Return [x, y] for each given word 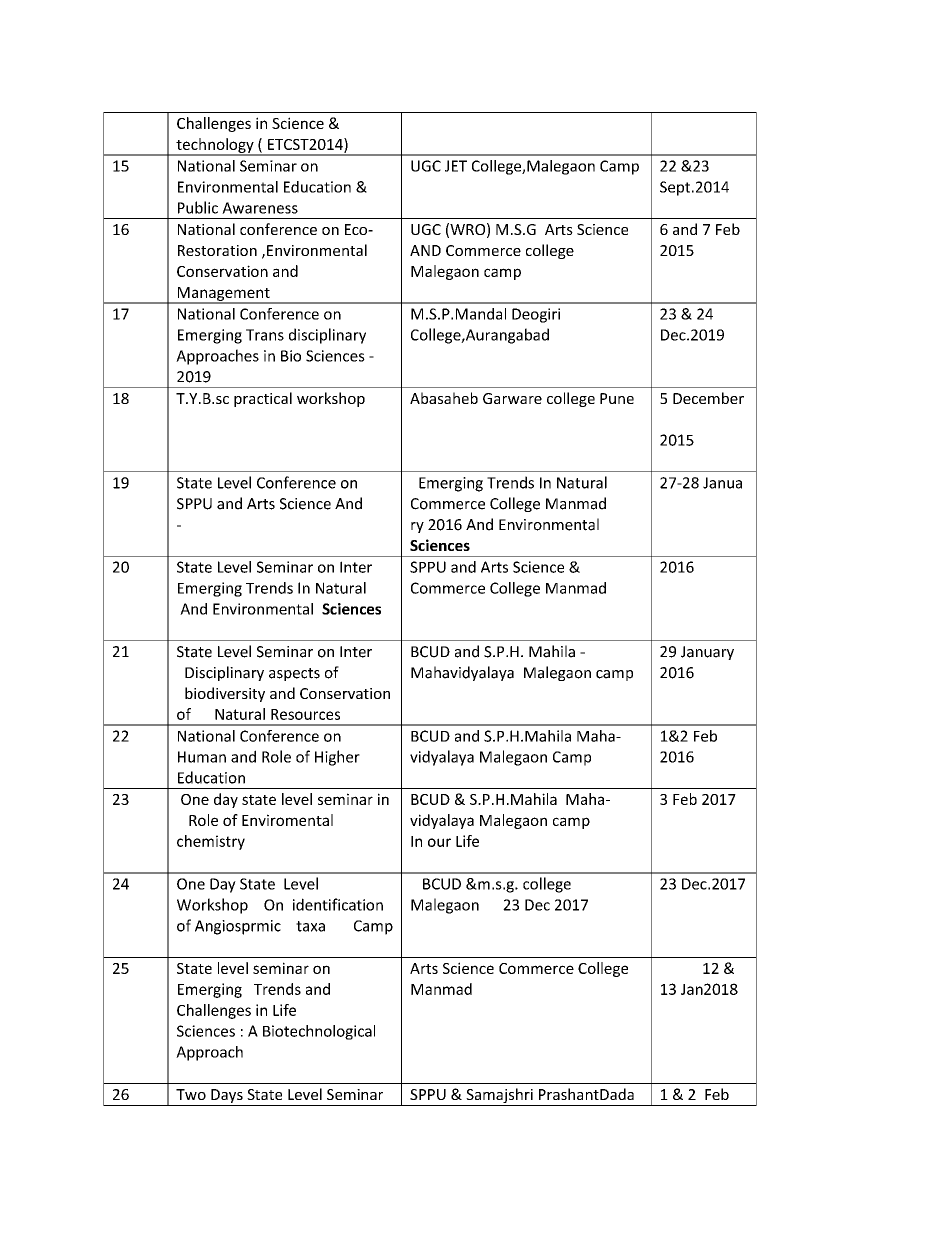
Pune [617, 398]
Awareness [260, 208]
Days [227, 1096]
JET [456, 166]
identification [338, 904]
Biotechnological [319, 1032]
